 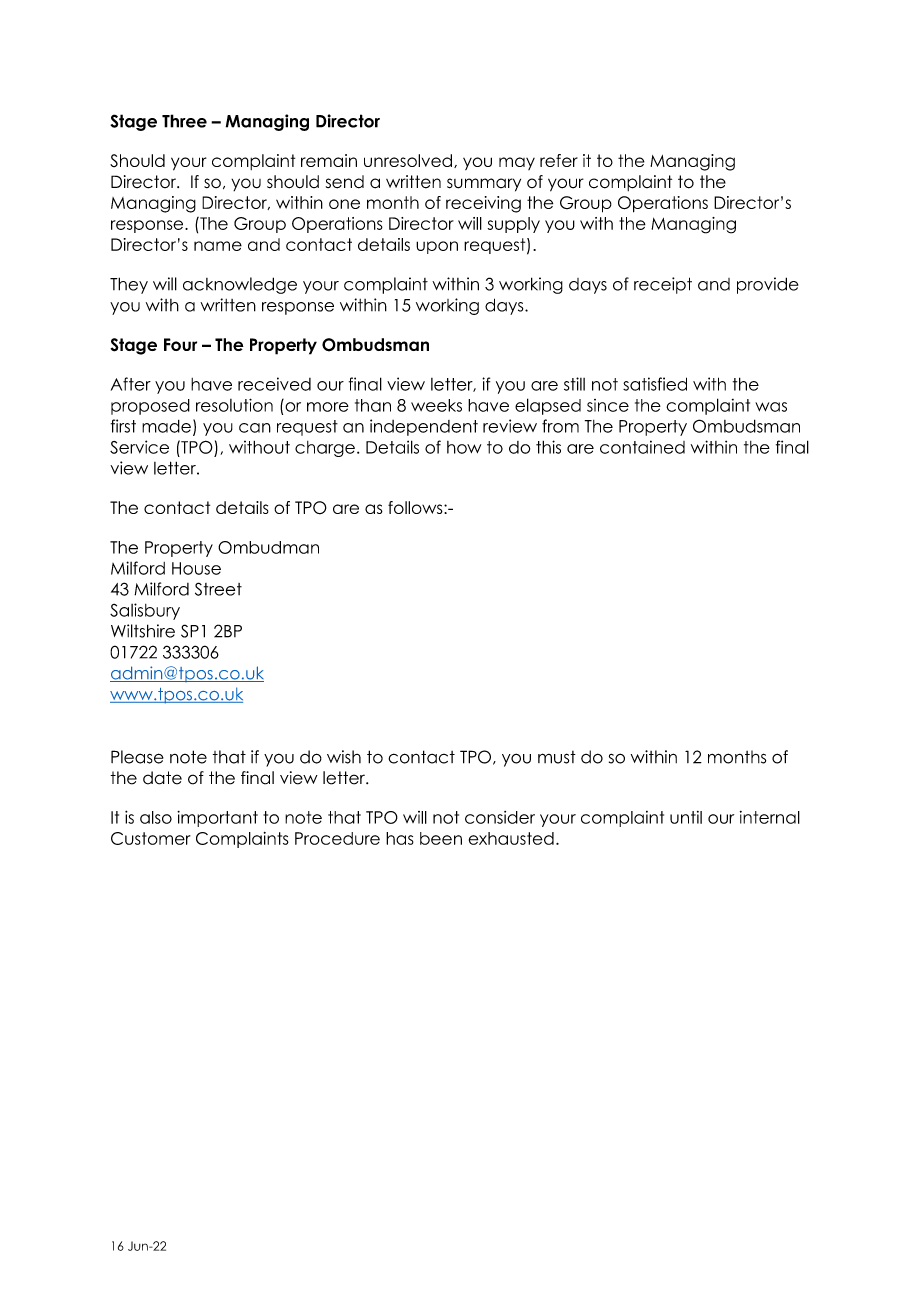 I want to click on until, so click(x=686, y=817).
